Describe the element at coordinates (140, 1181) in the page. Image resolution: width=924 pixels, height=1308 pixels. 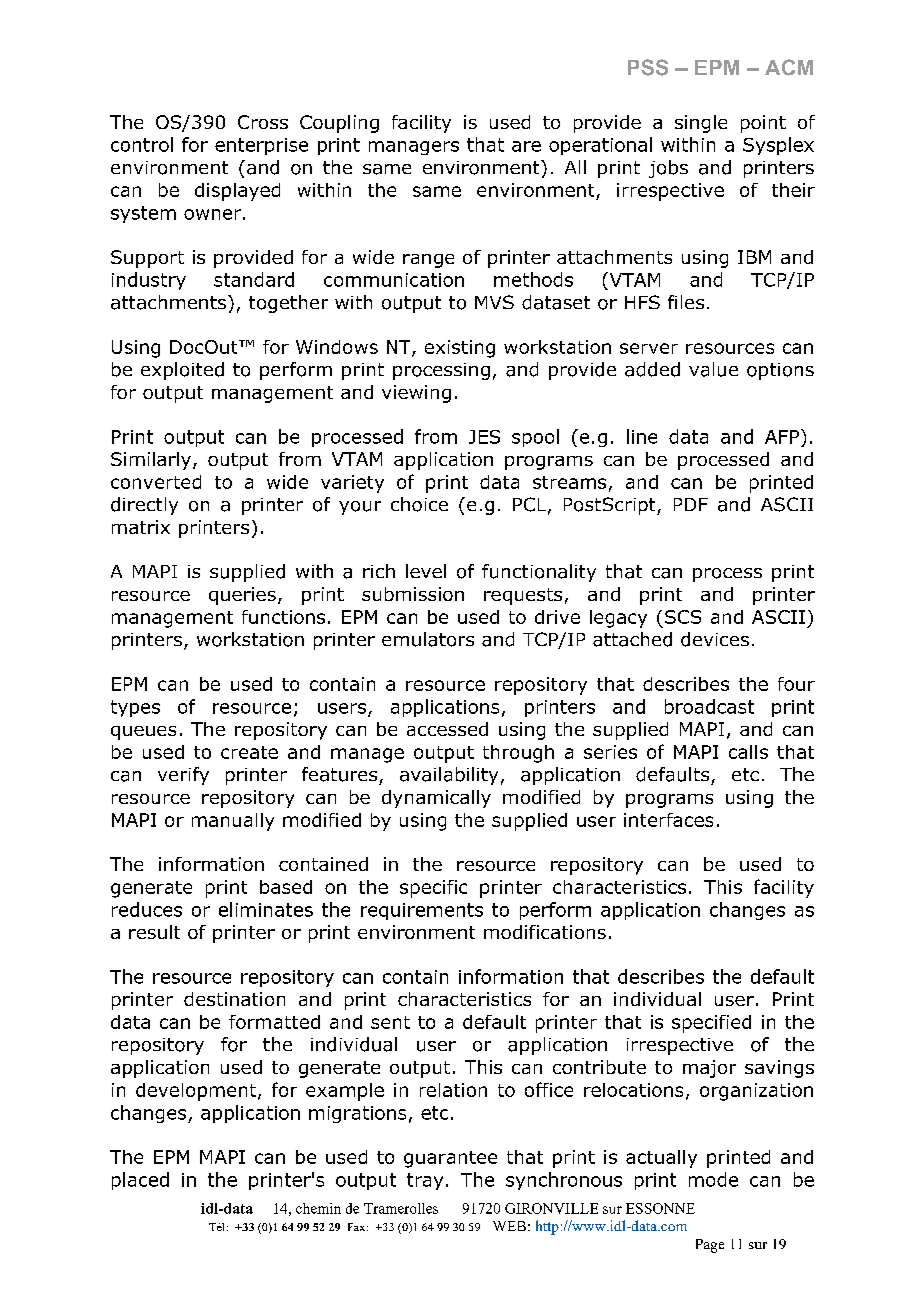
I see `placed` at that location.
